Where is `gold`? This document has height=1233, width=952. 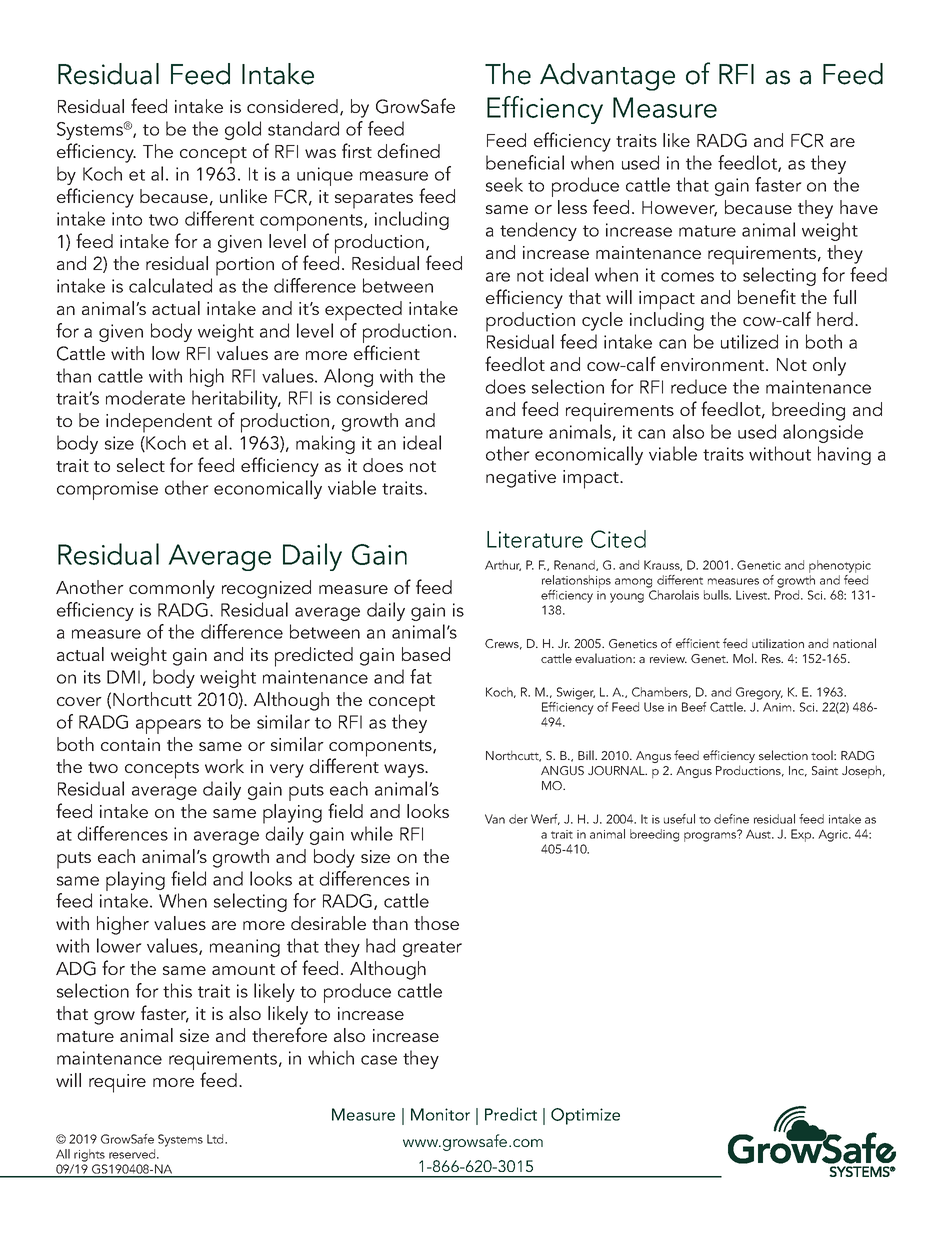
gold is located at coordinates (243, 130).
